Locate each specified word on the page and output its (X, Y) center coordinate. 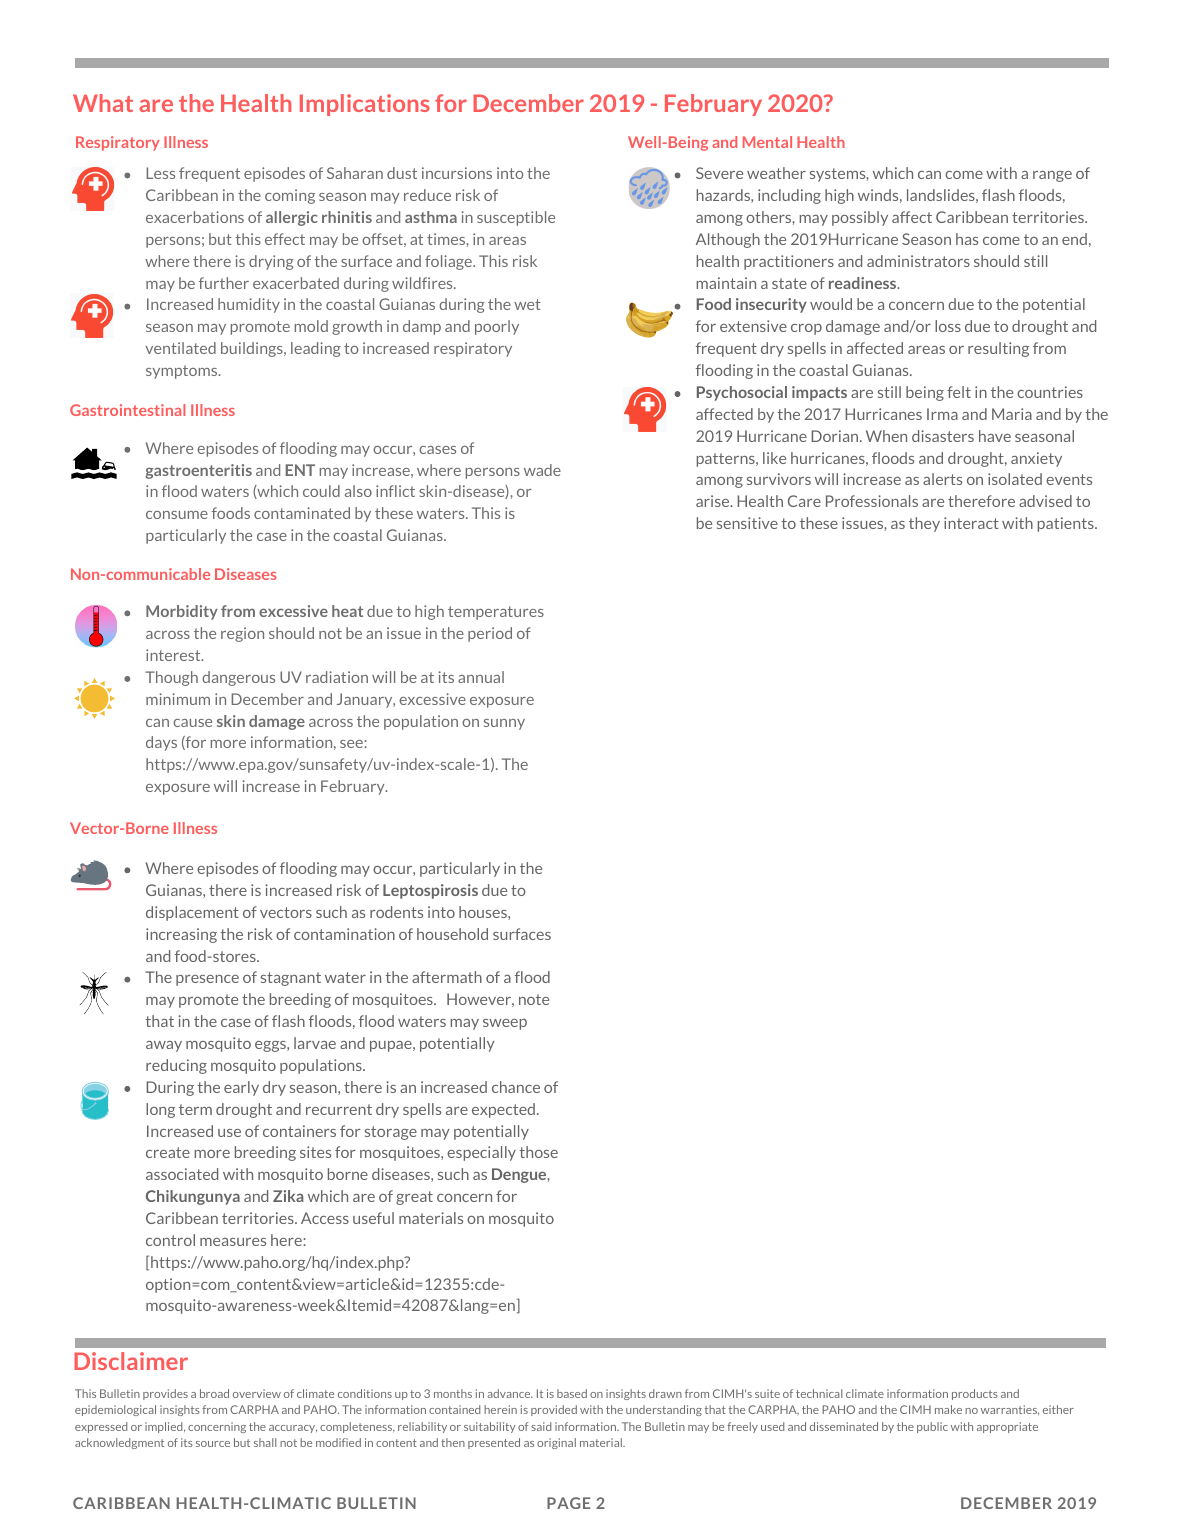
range (1052, 176)
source (213, 1444)
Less (160, 173)
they (924, 524)
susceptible (516, 218)
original (556, 1443)
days (161, 743)
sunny (504, 724)
